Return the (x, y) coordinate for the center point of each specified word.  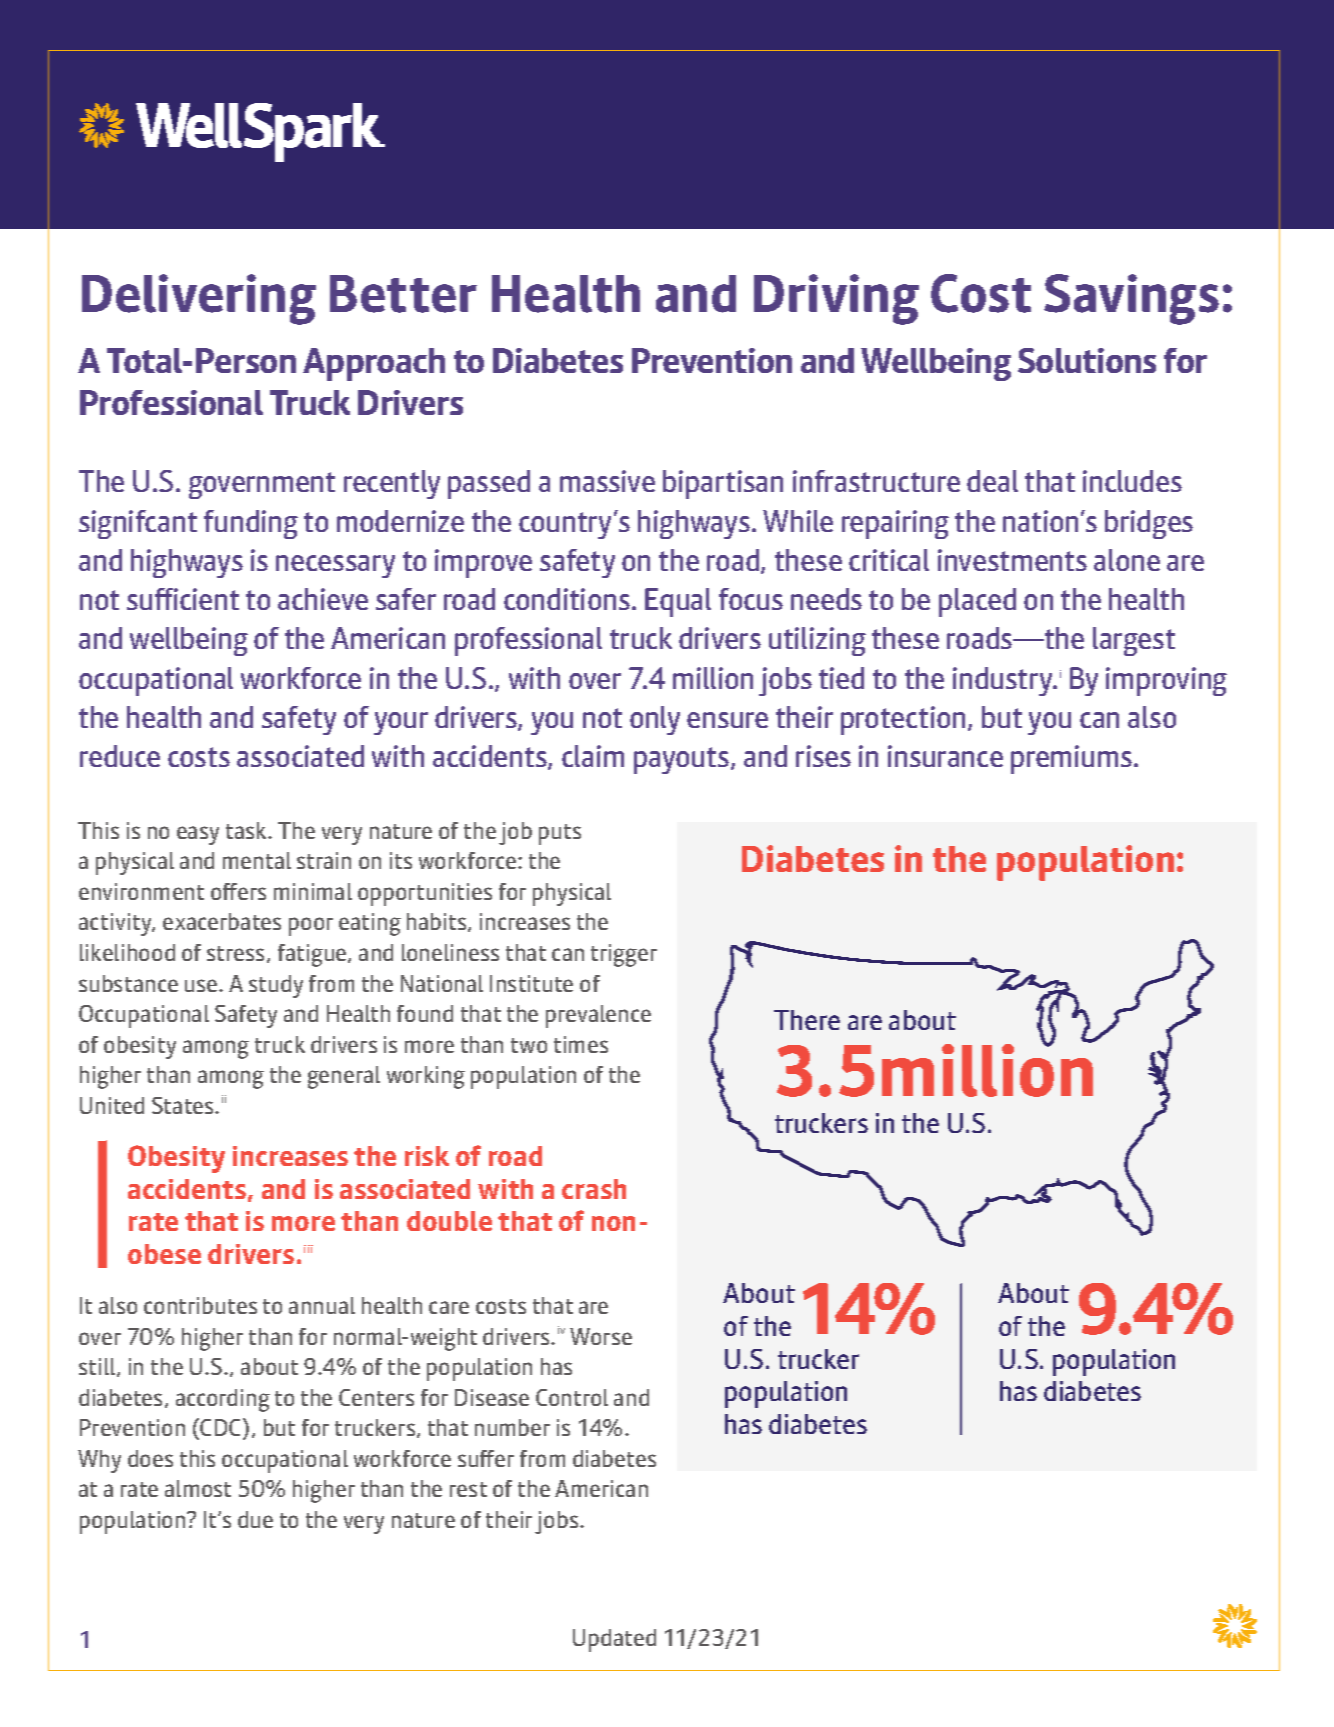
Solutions (1087, 360)
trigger (624, 955)
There (807, 1020)
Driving (836, 299)
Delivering (199, 299)
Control (572, 1397)
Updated (614, 1640)
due (255, 1519)
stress (235, 953)
